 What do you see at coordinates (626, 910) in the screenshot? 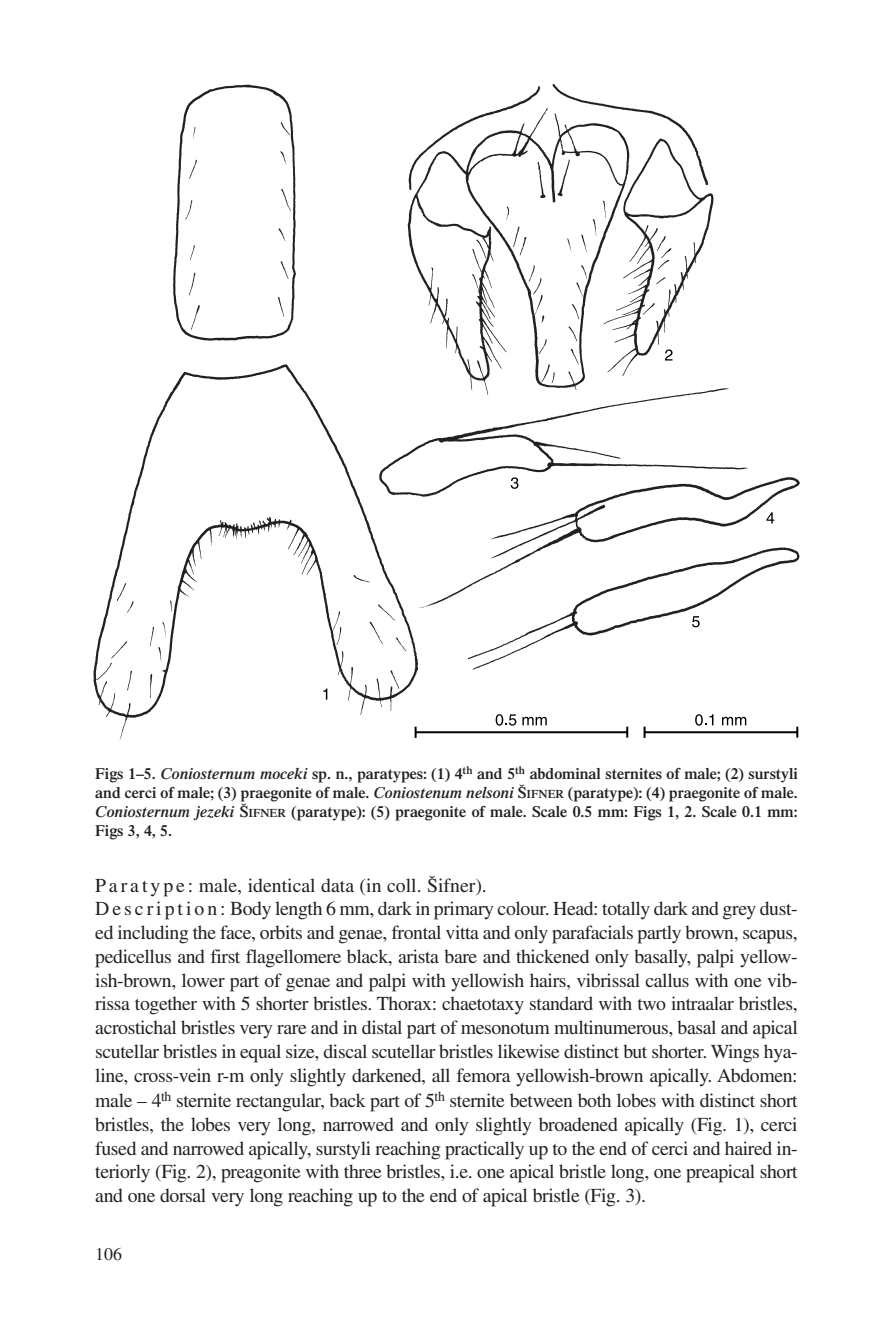
I see `totally` at bounding box center [626, 910].
